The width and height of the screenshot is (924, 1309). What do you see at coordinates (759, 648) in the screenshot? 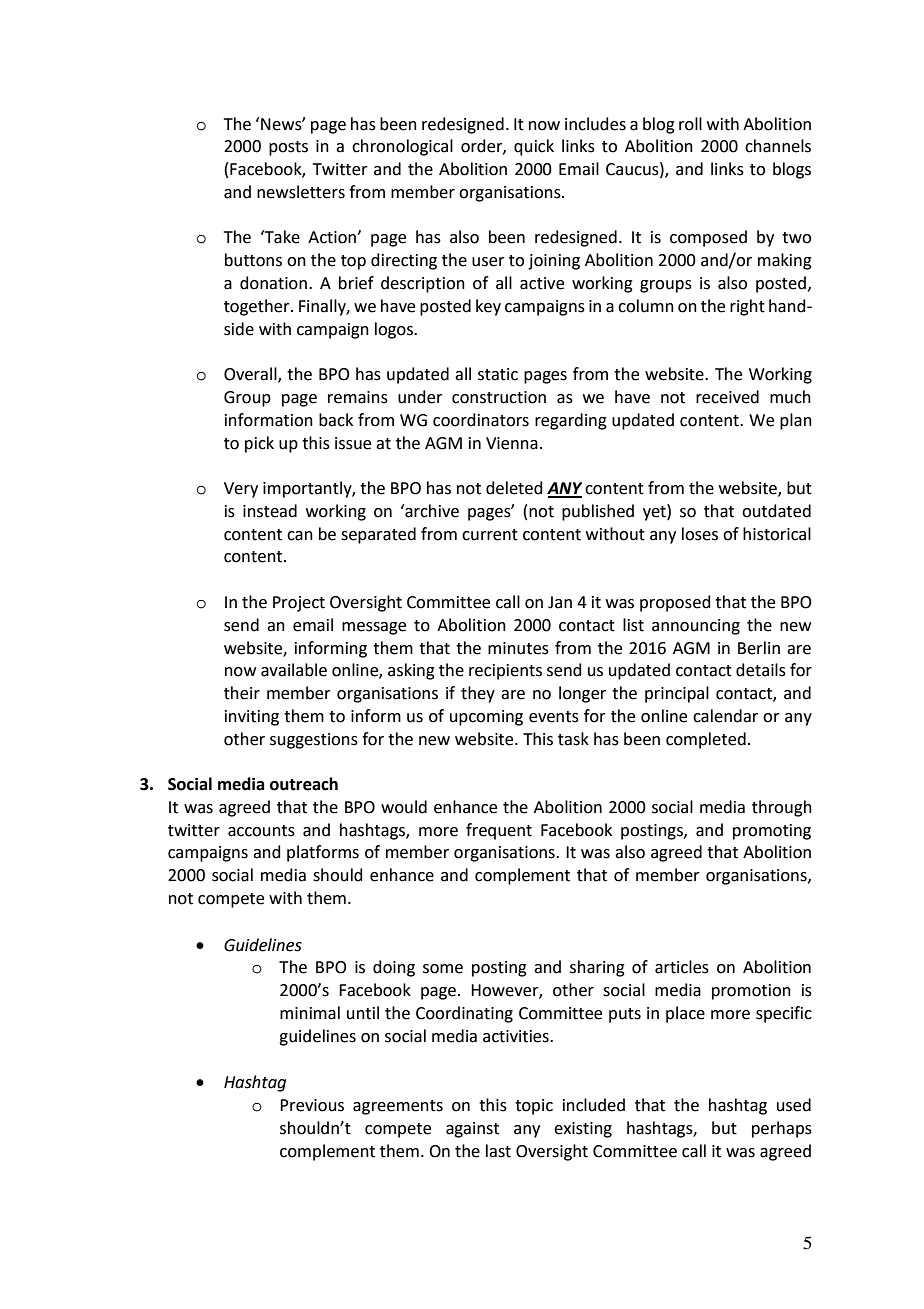
I see `Berlin` at bounding box center [759, 648].
